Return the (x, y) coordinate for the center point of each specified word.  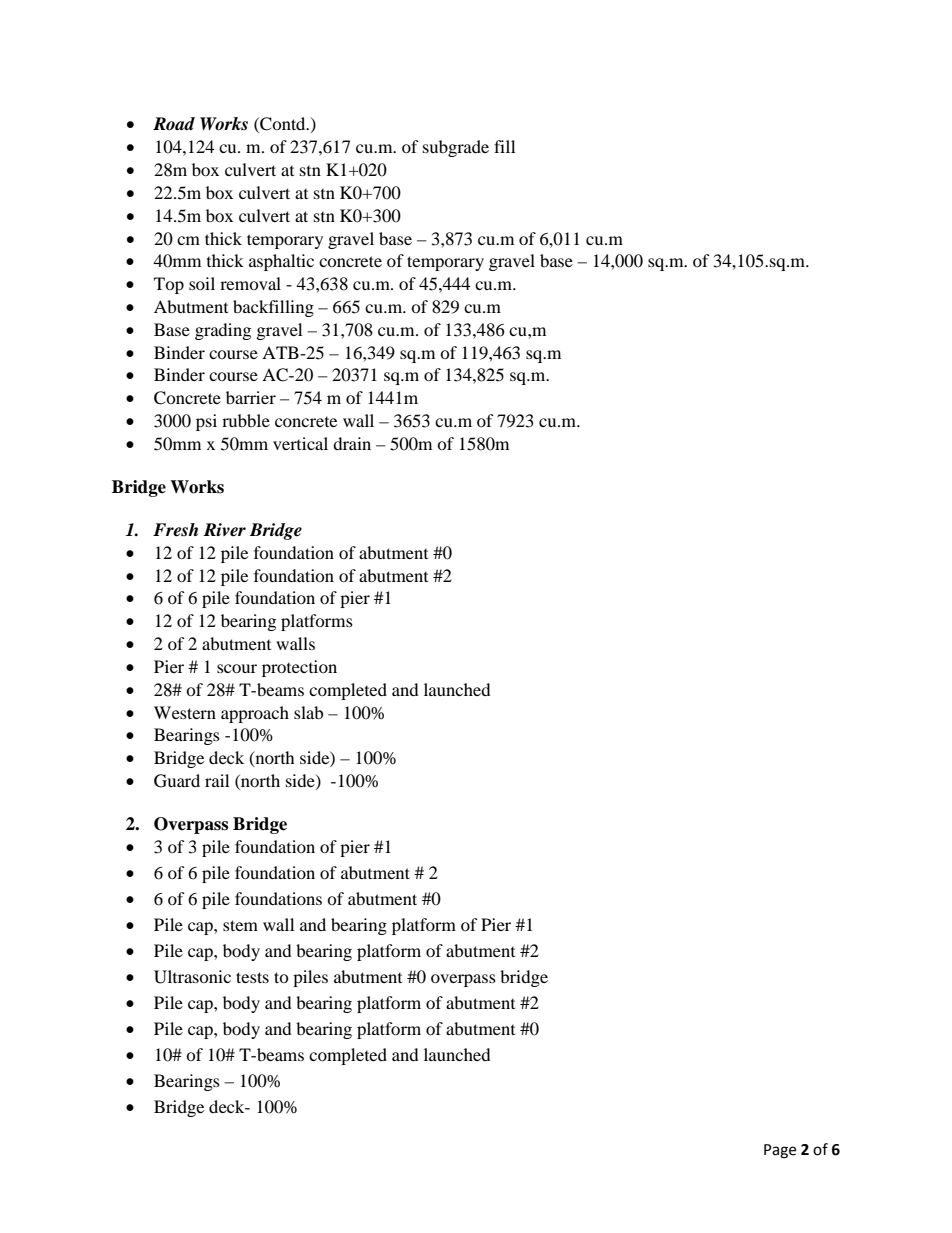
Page (780, 1151)
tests (252, 977)
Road (174, 124)
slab (308, 712)
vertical (300, 443)
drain (352, 443)
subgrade (456, 148)
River (224, 530)
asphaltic (281, 262)
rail (217, 780)
